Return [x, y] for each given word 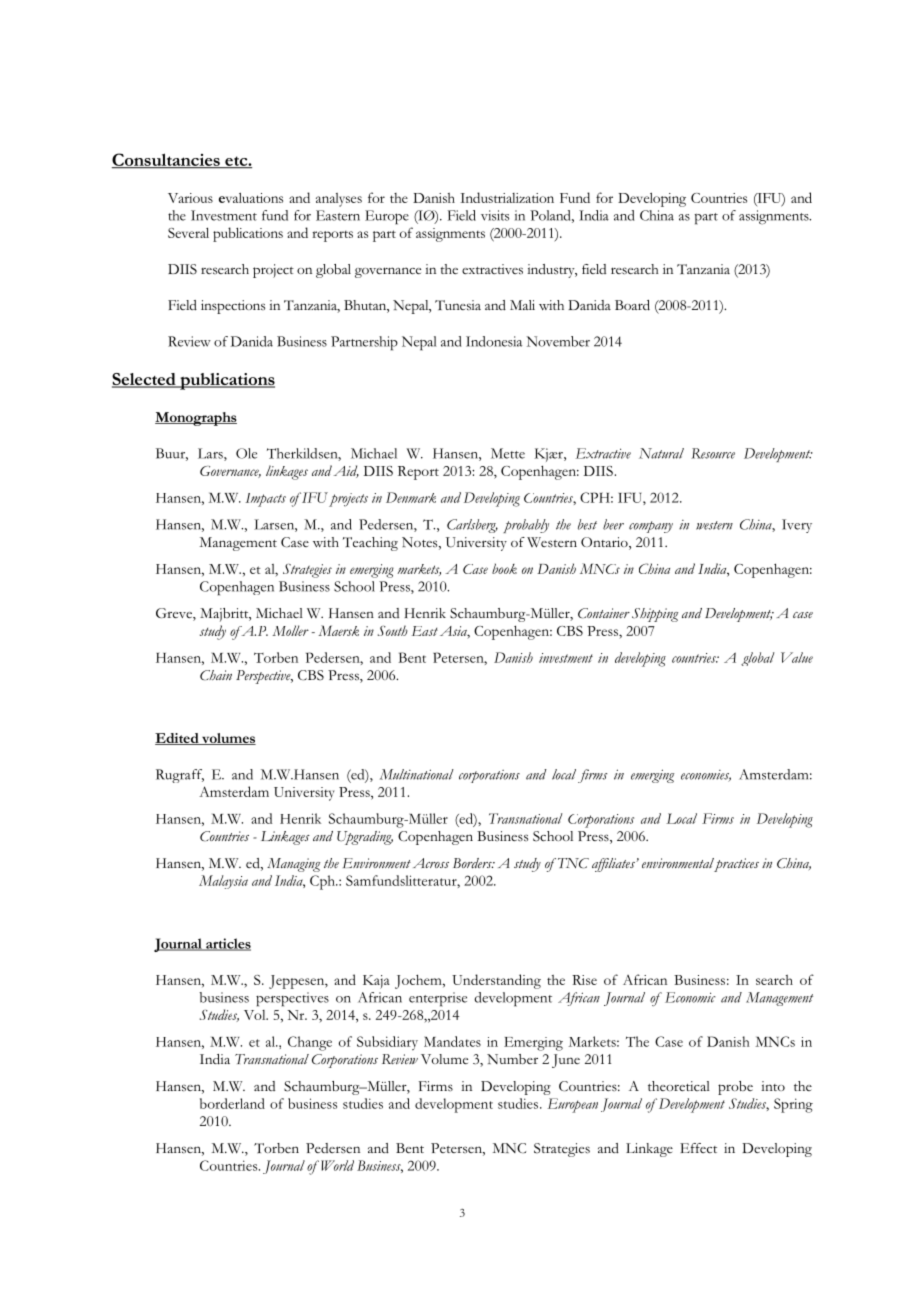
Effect [698, 1148]
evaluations [251, 197]
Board [632, 305]
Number [512, 1059]
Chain [216, 675]
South [393, 630]
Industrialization [507, 197]
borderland [232, 1103]
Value [797, 657]
